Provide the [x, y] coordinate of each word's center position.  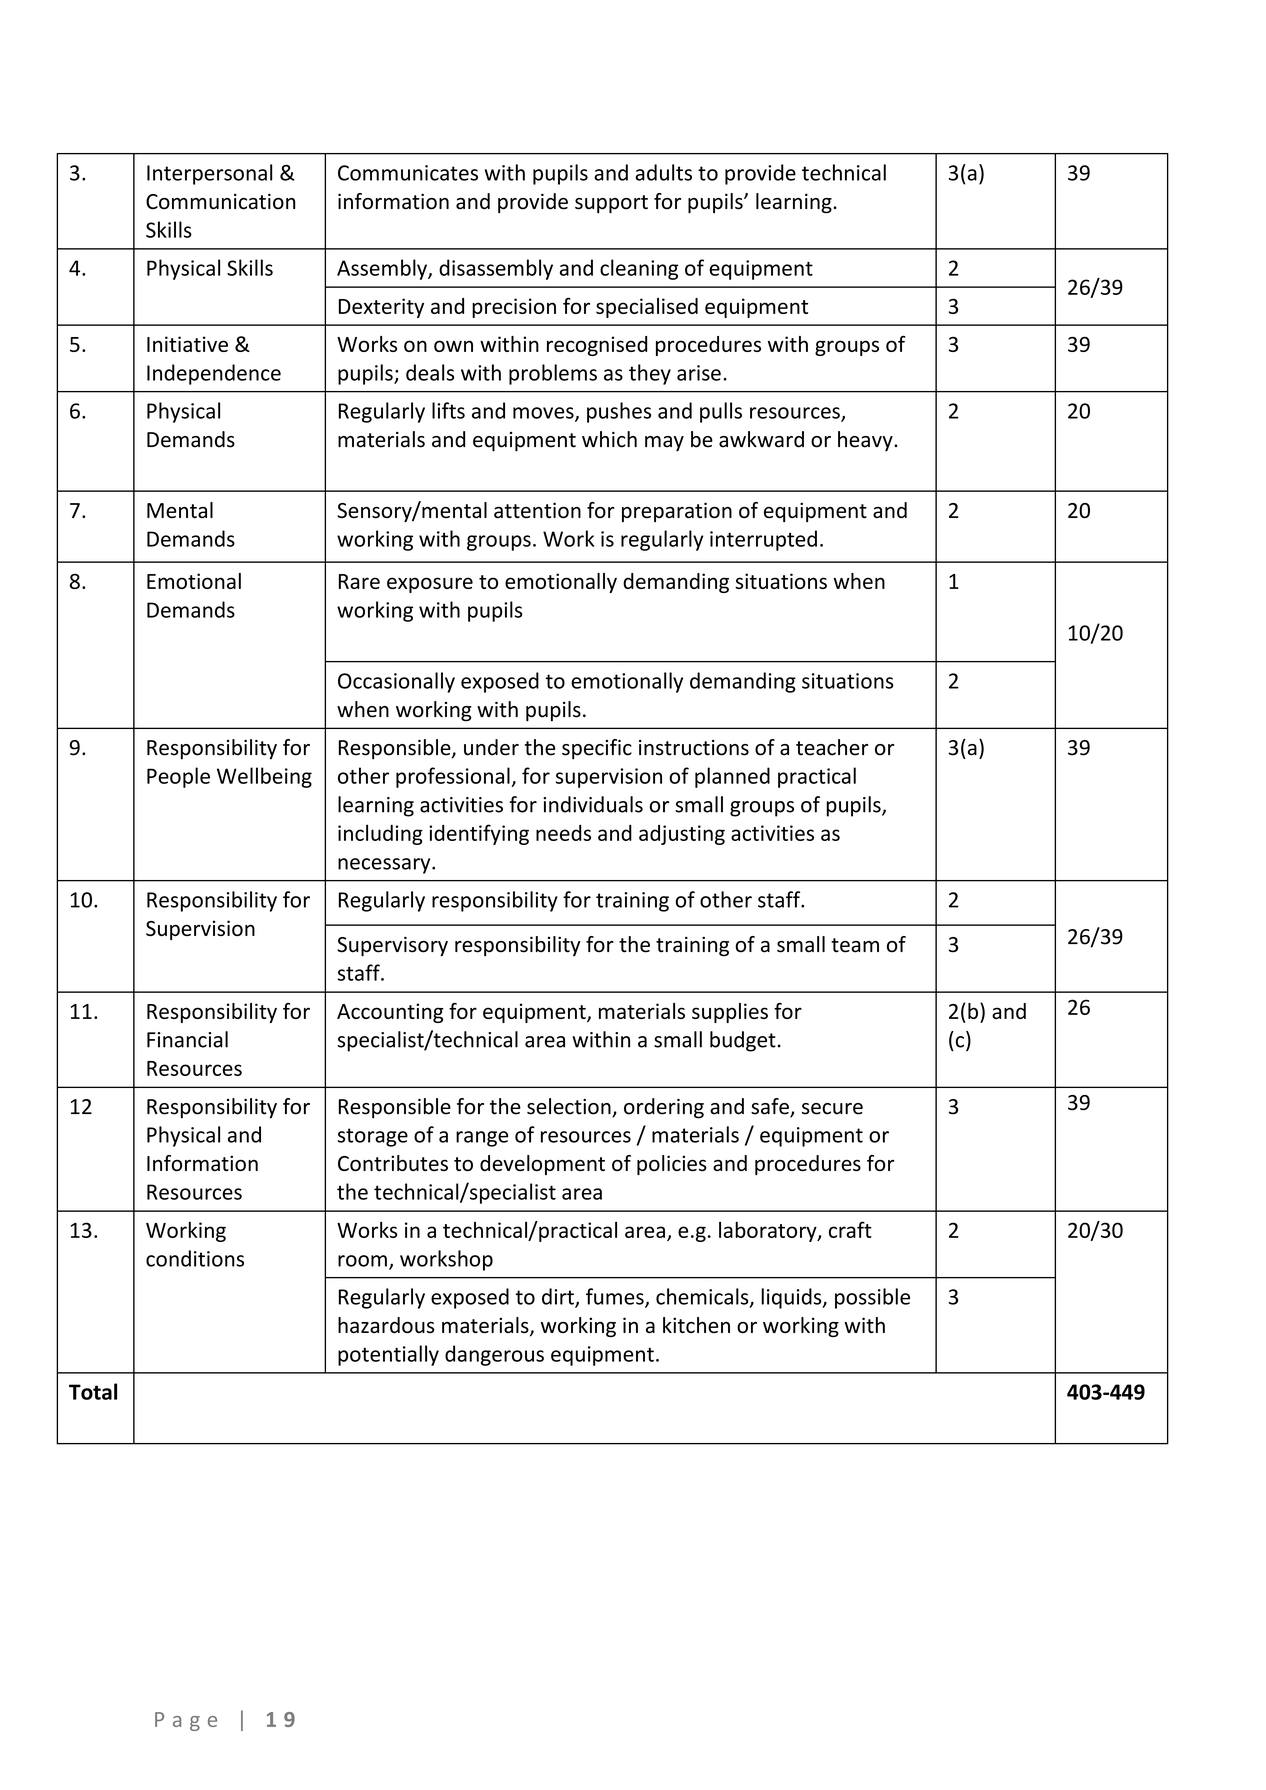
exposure [430, 585]
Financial [187, 1039]
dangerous [494, 1355]
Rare [359, 581]
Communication [220, 201]
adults [663, 172]
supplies [730, 1013]
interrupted [763, 540]
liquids [792, 1298]
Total [93, 1391]
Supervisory [392, 946]
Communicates [408, 173]
